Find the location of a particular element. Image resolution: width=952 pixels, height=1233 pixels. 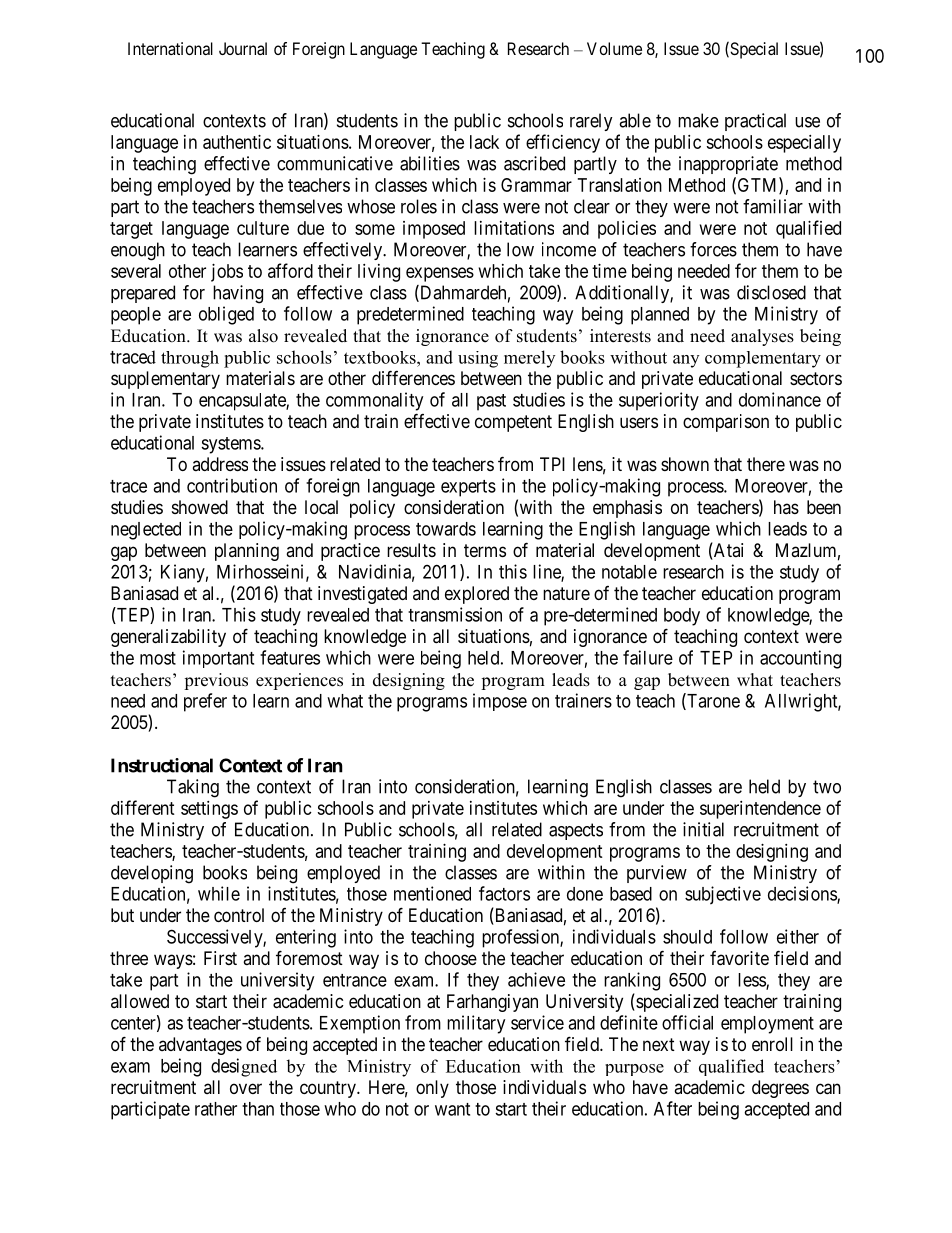

body is located at coordinates (682, 617).
